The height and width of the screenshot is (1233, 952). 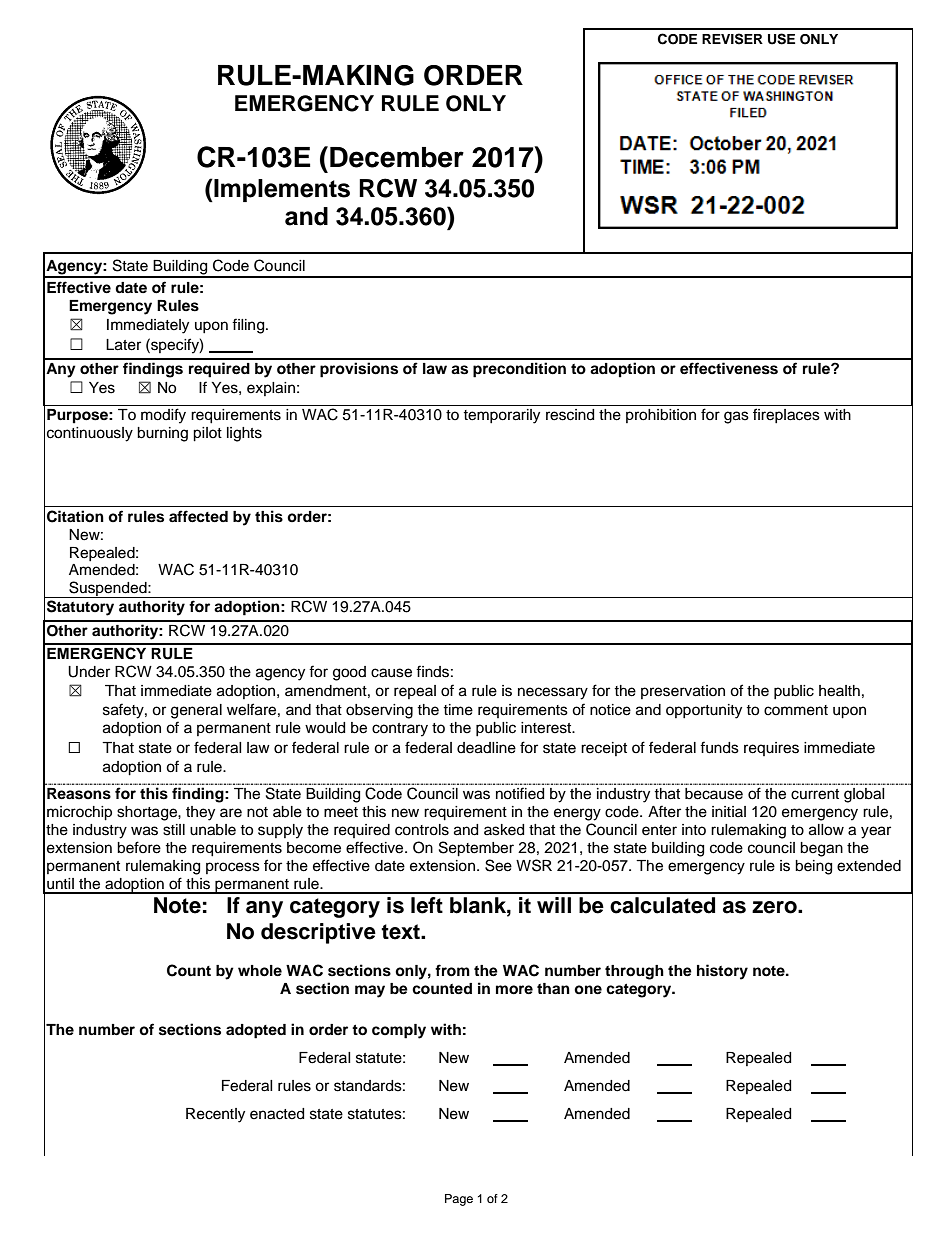 I want to click on affected, so click(x=198, y=516).
